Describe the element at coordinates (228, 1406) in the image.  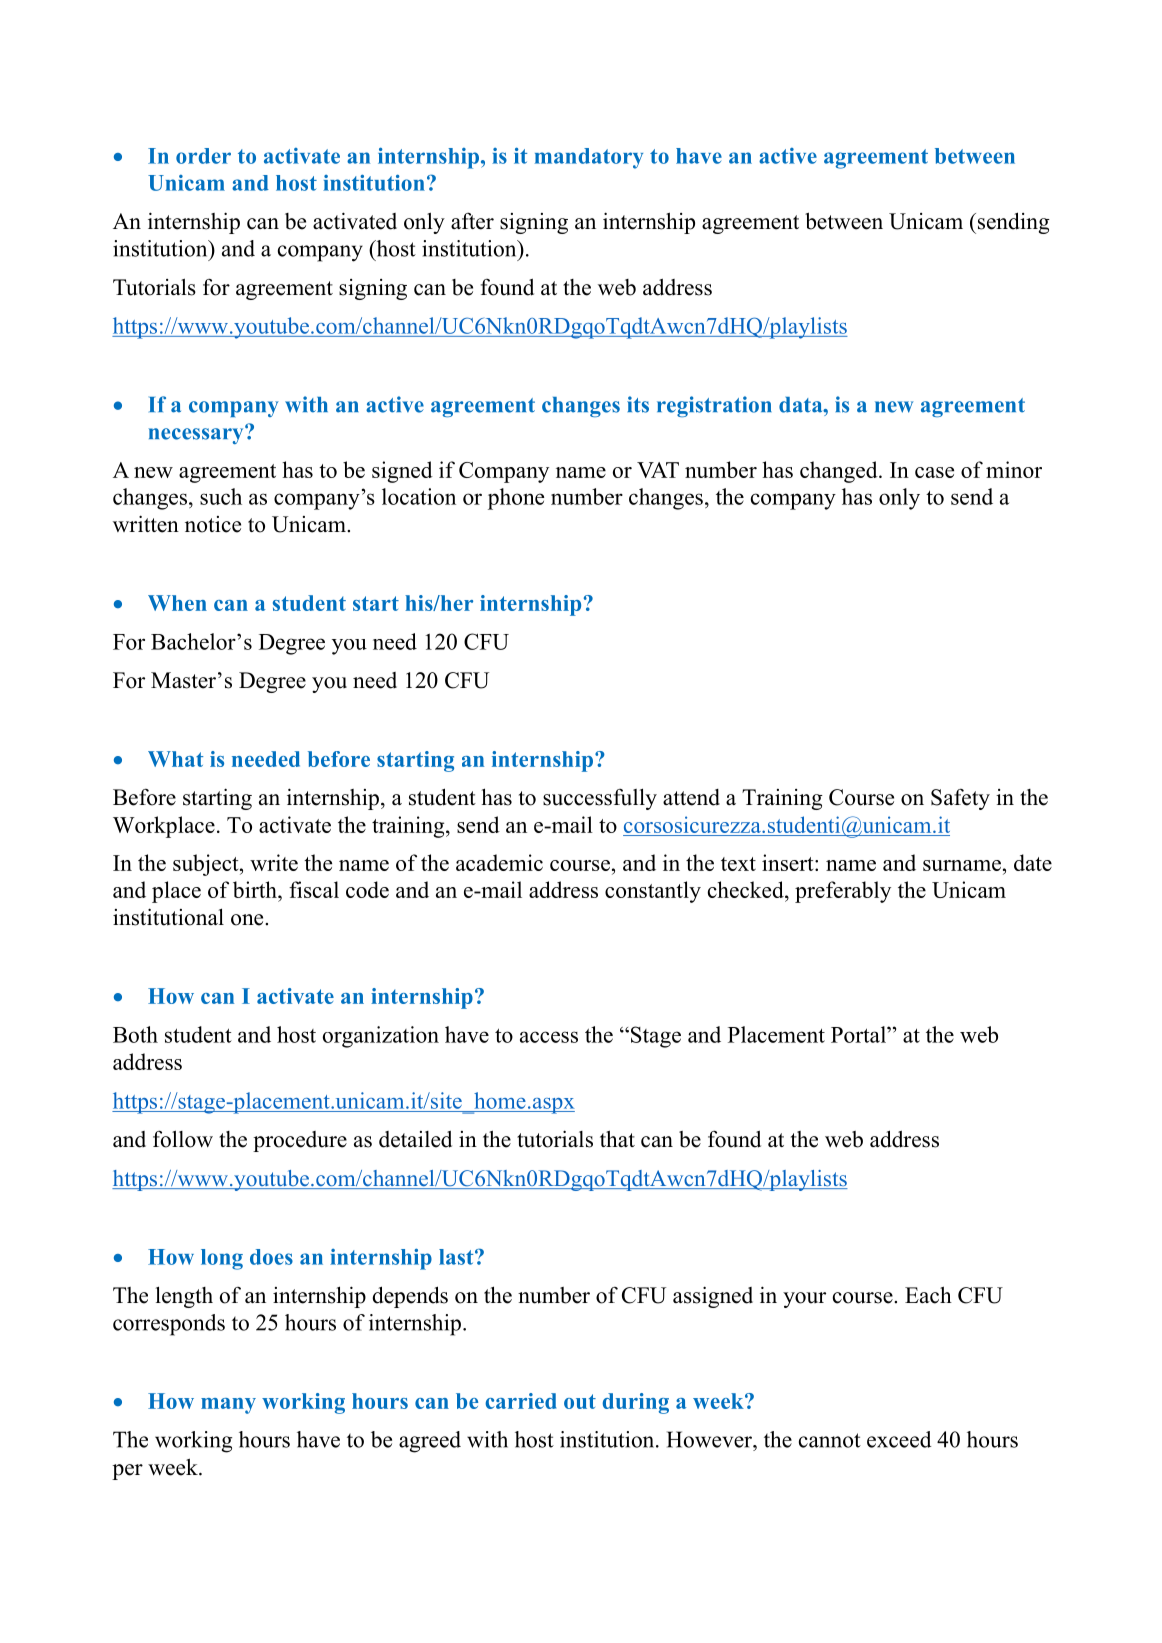
I see `many` at that location.
